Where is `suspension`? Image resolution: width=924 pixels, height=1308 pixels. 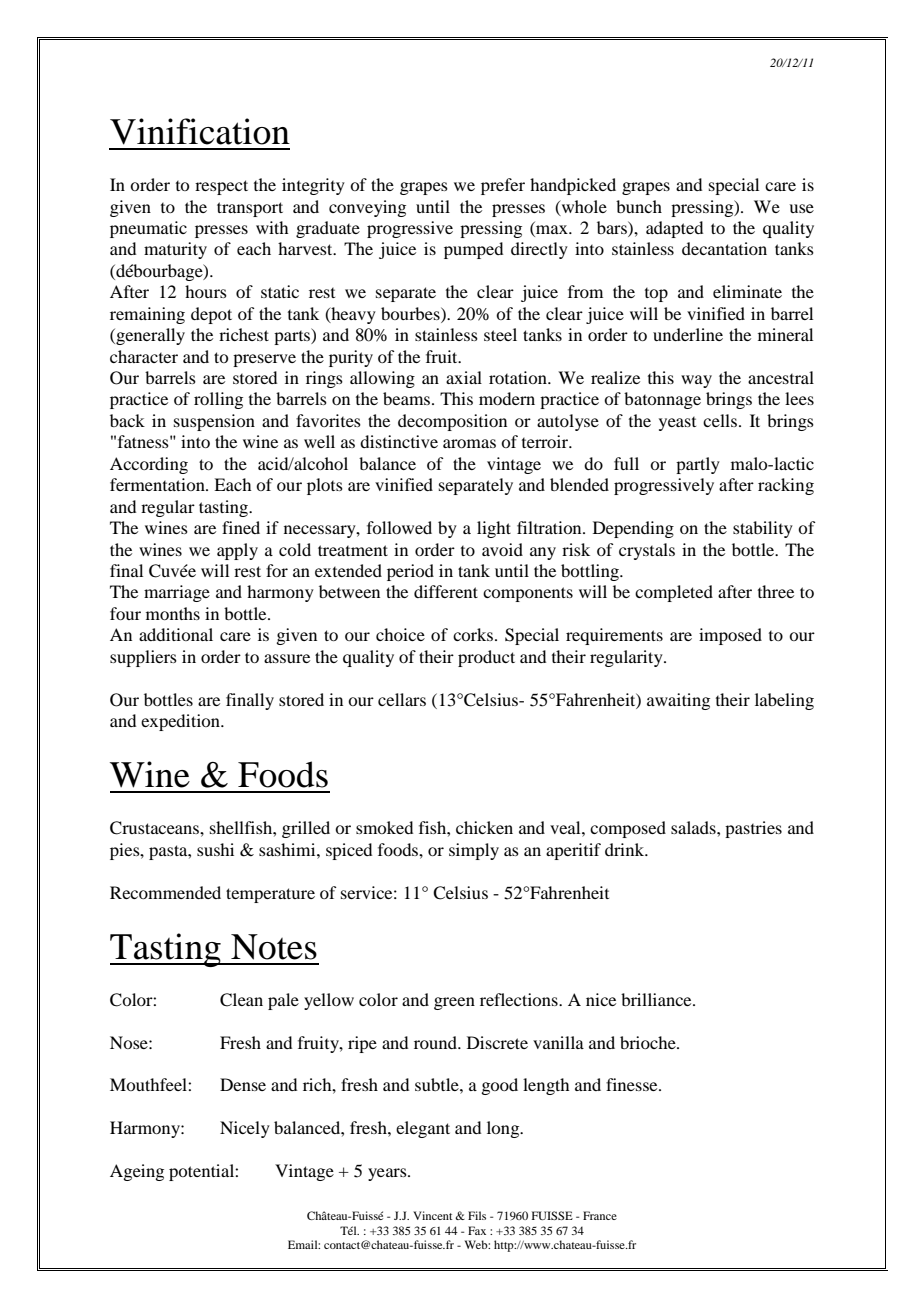 suspension is located at coordinates (214, 422).
